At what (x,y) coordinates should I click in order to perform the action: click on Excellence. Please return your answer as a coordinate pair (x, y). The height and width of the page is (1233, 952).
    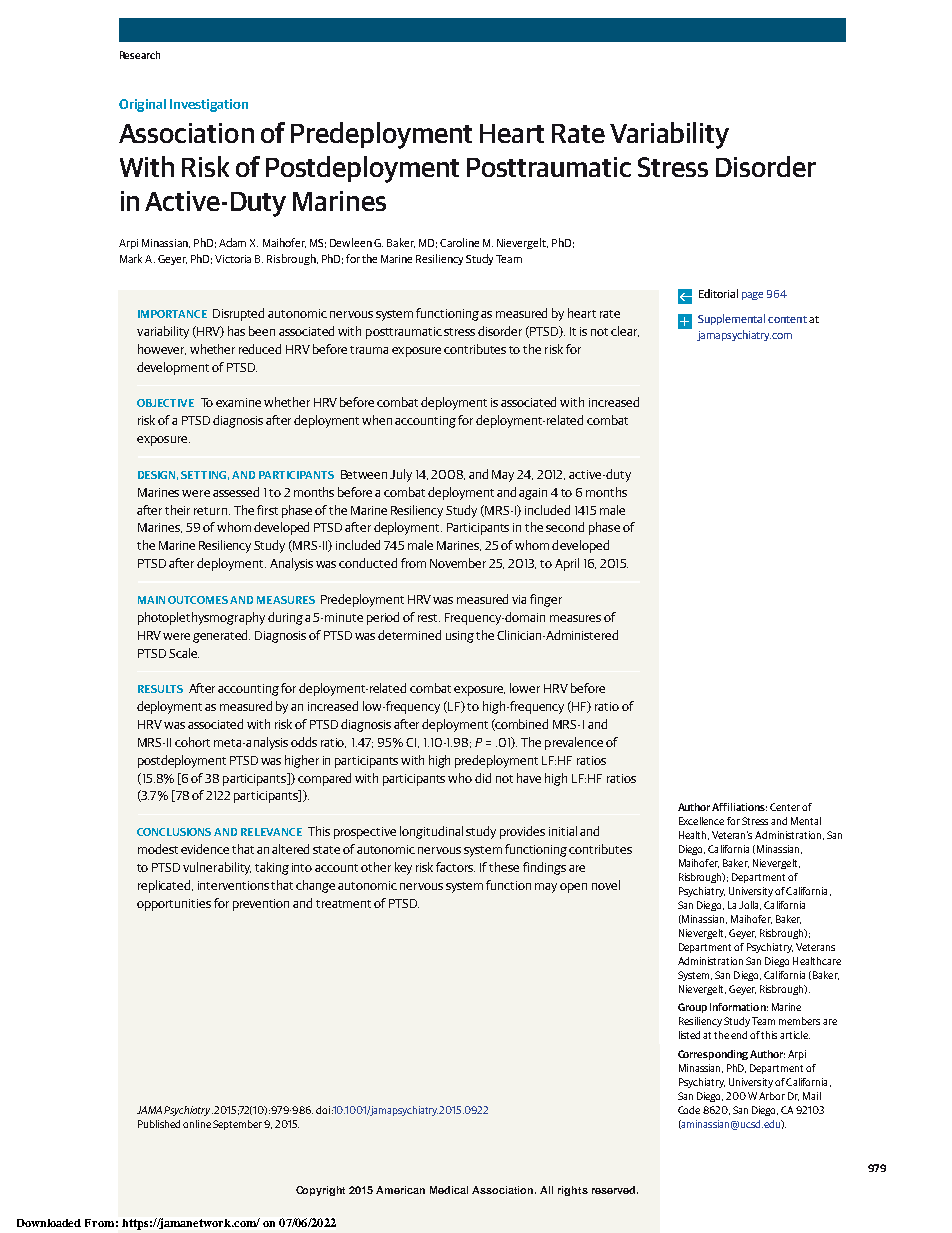
    Looking at the image, I should click on (701, 821).
